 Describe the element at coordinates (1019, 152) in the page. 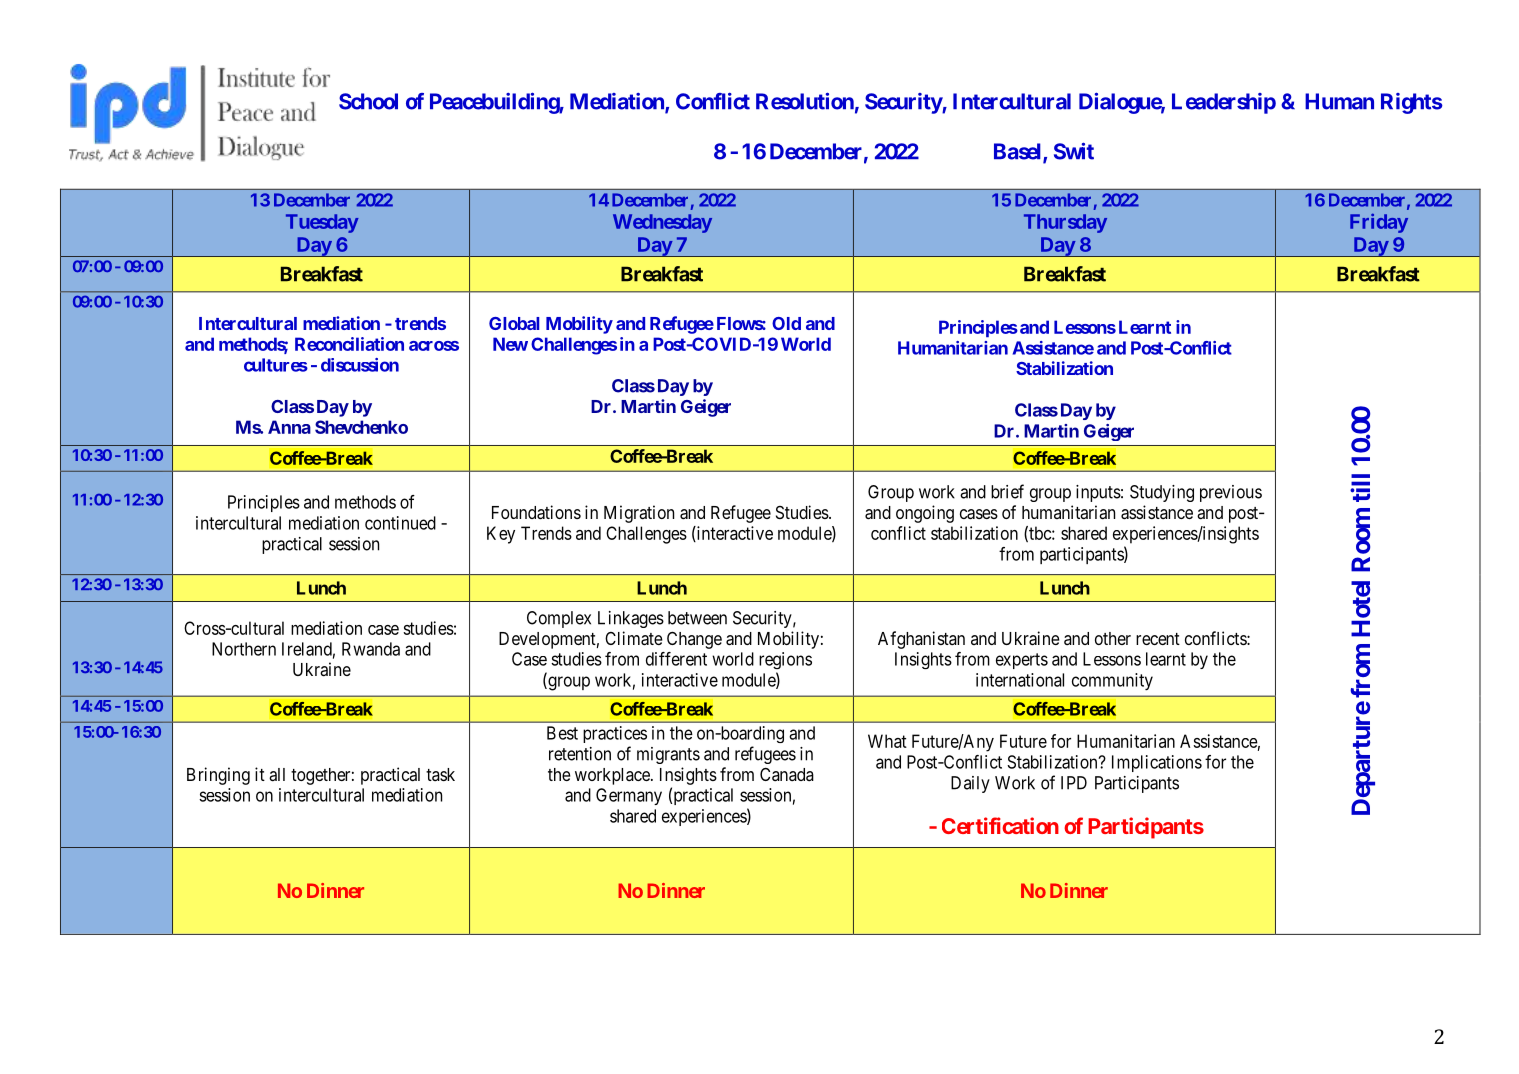

I see `Basel` at that location.
